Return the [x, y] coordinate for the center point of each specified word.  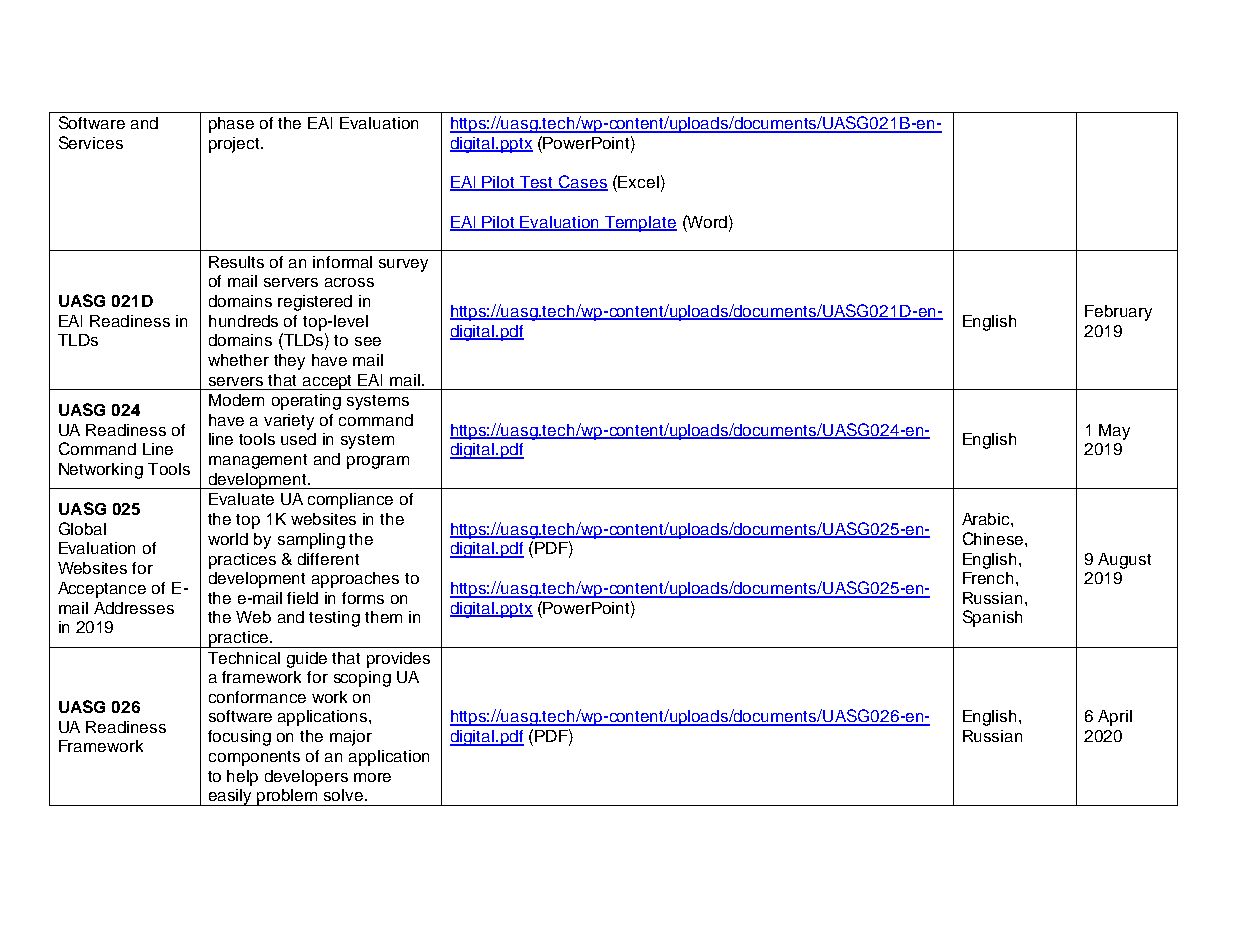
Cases [582, 183]
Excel [638, 182]
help [242, 778]
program [378, 462]
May [1114, 432]
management [258, 461]
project [235, 145]
